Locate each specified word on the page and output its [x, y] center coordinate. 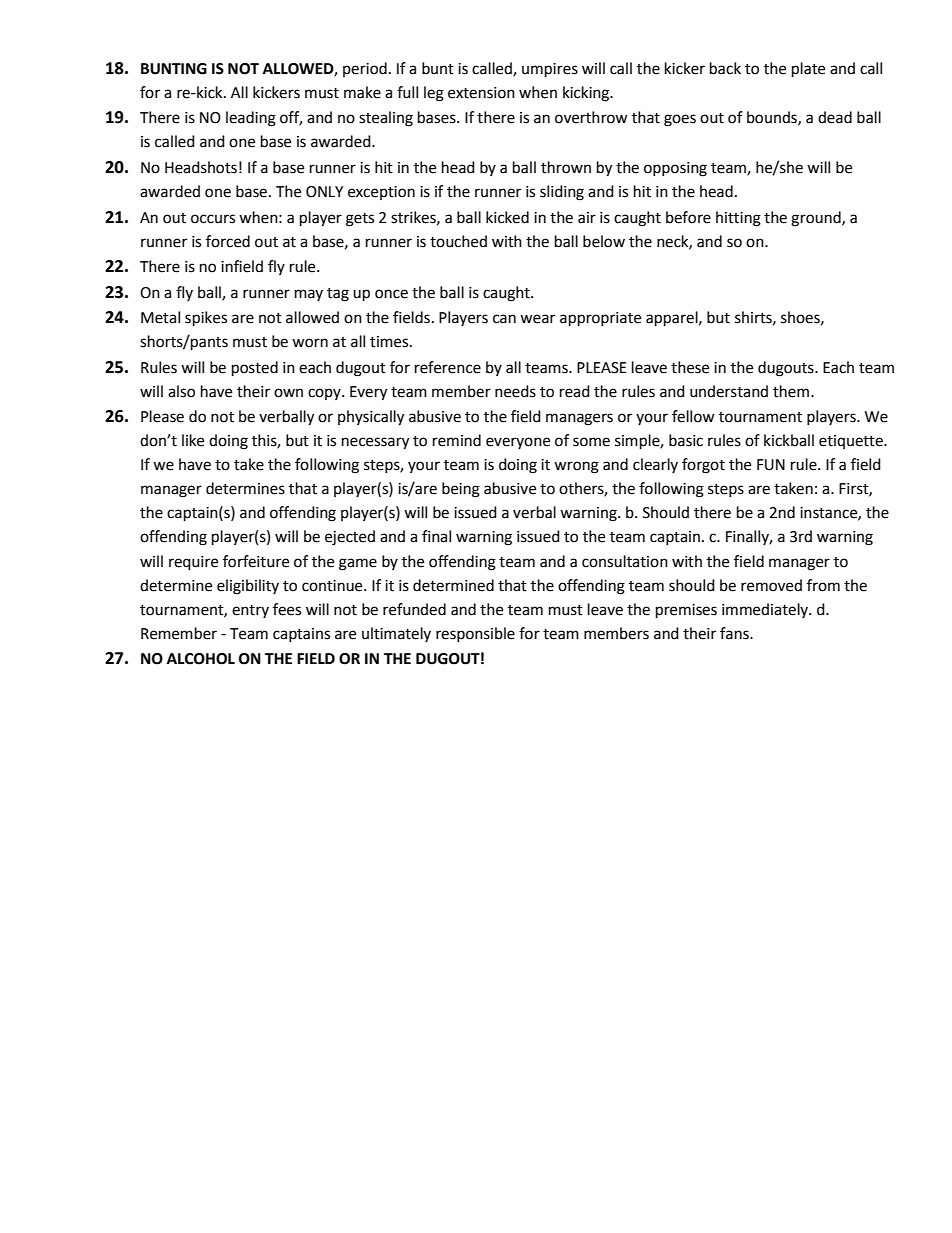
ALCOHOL [201, 659]
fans [735, 633]
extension [481, 93]
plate [808, 70]
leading [251, 119]
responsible [475, 634]
